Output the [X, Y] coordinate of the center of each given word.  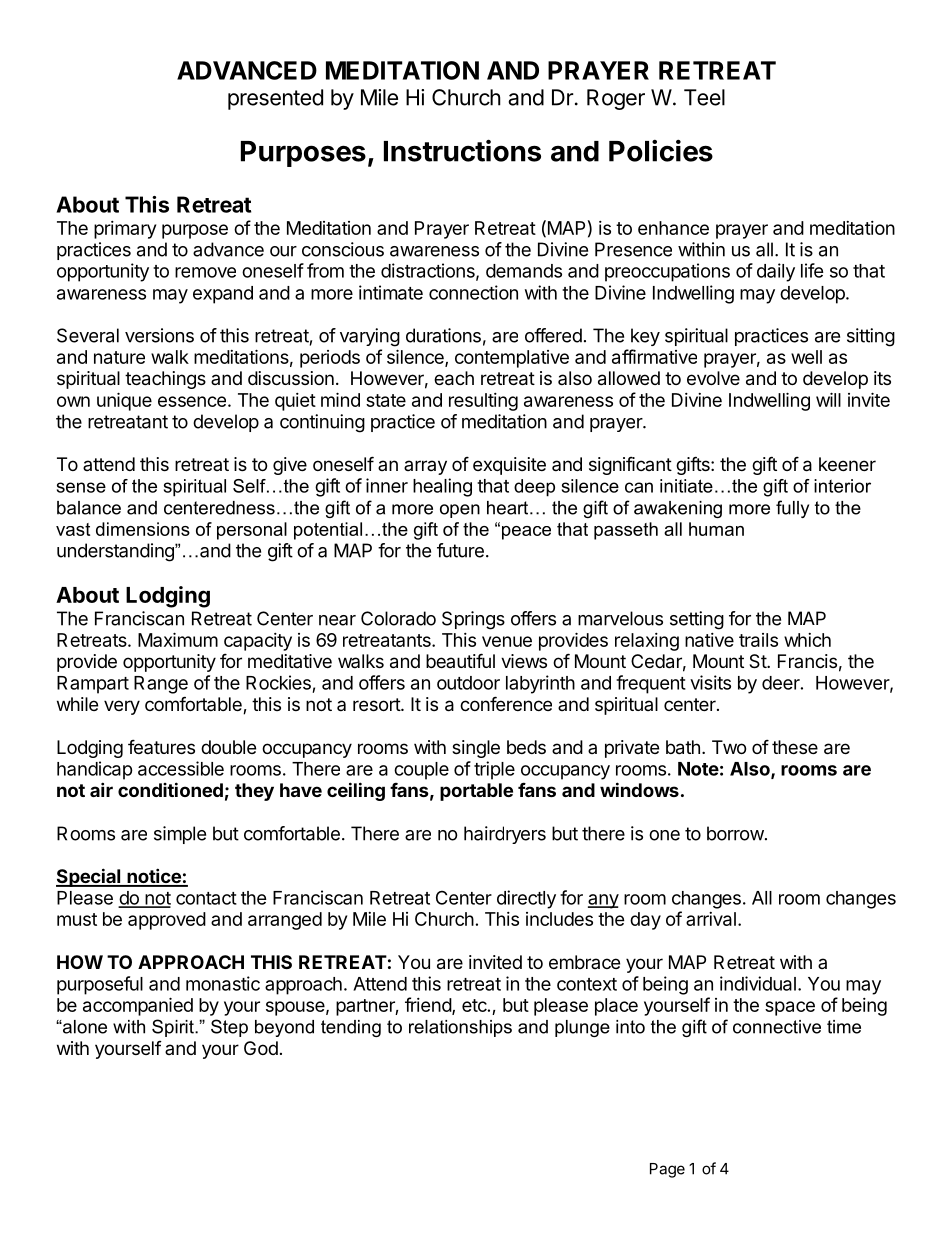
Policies [661, 150]
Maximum [178, 639]
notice [154, 877]
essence [192, 401]
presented [275, 99]
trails [758, 640]
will [828, 399]
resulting [483, 402]
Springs [473, 620]
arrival [711, 919]
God [261, 1048]
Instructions [462, 150]
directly [526, 899]
